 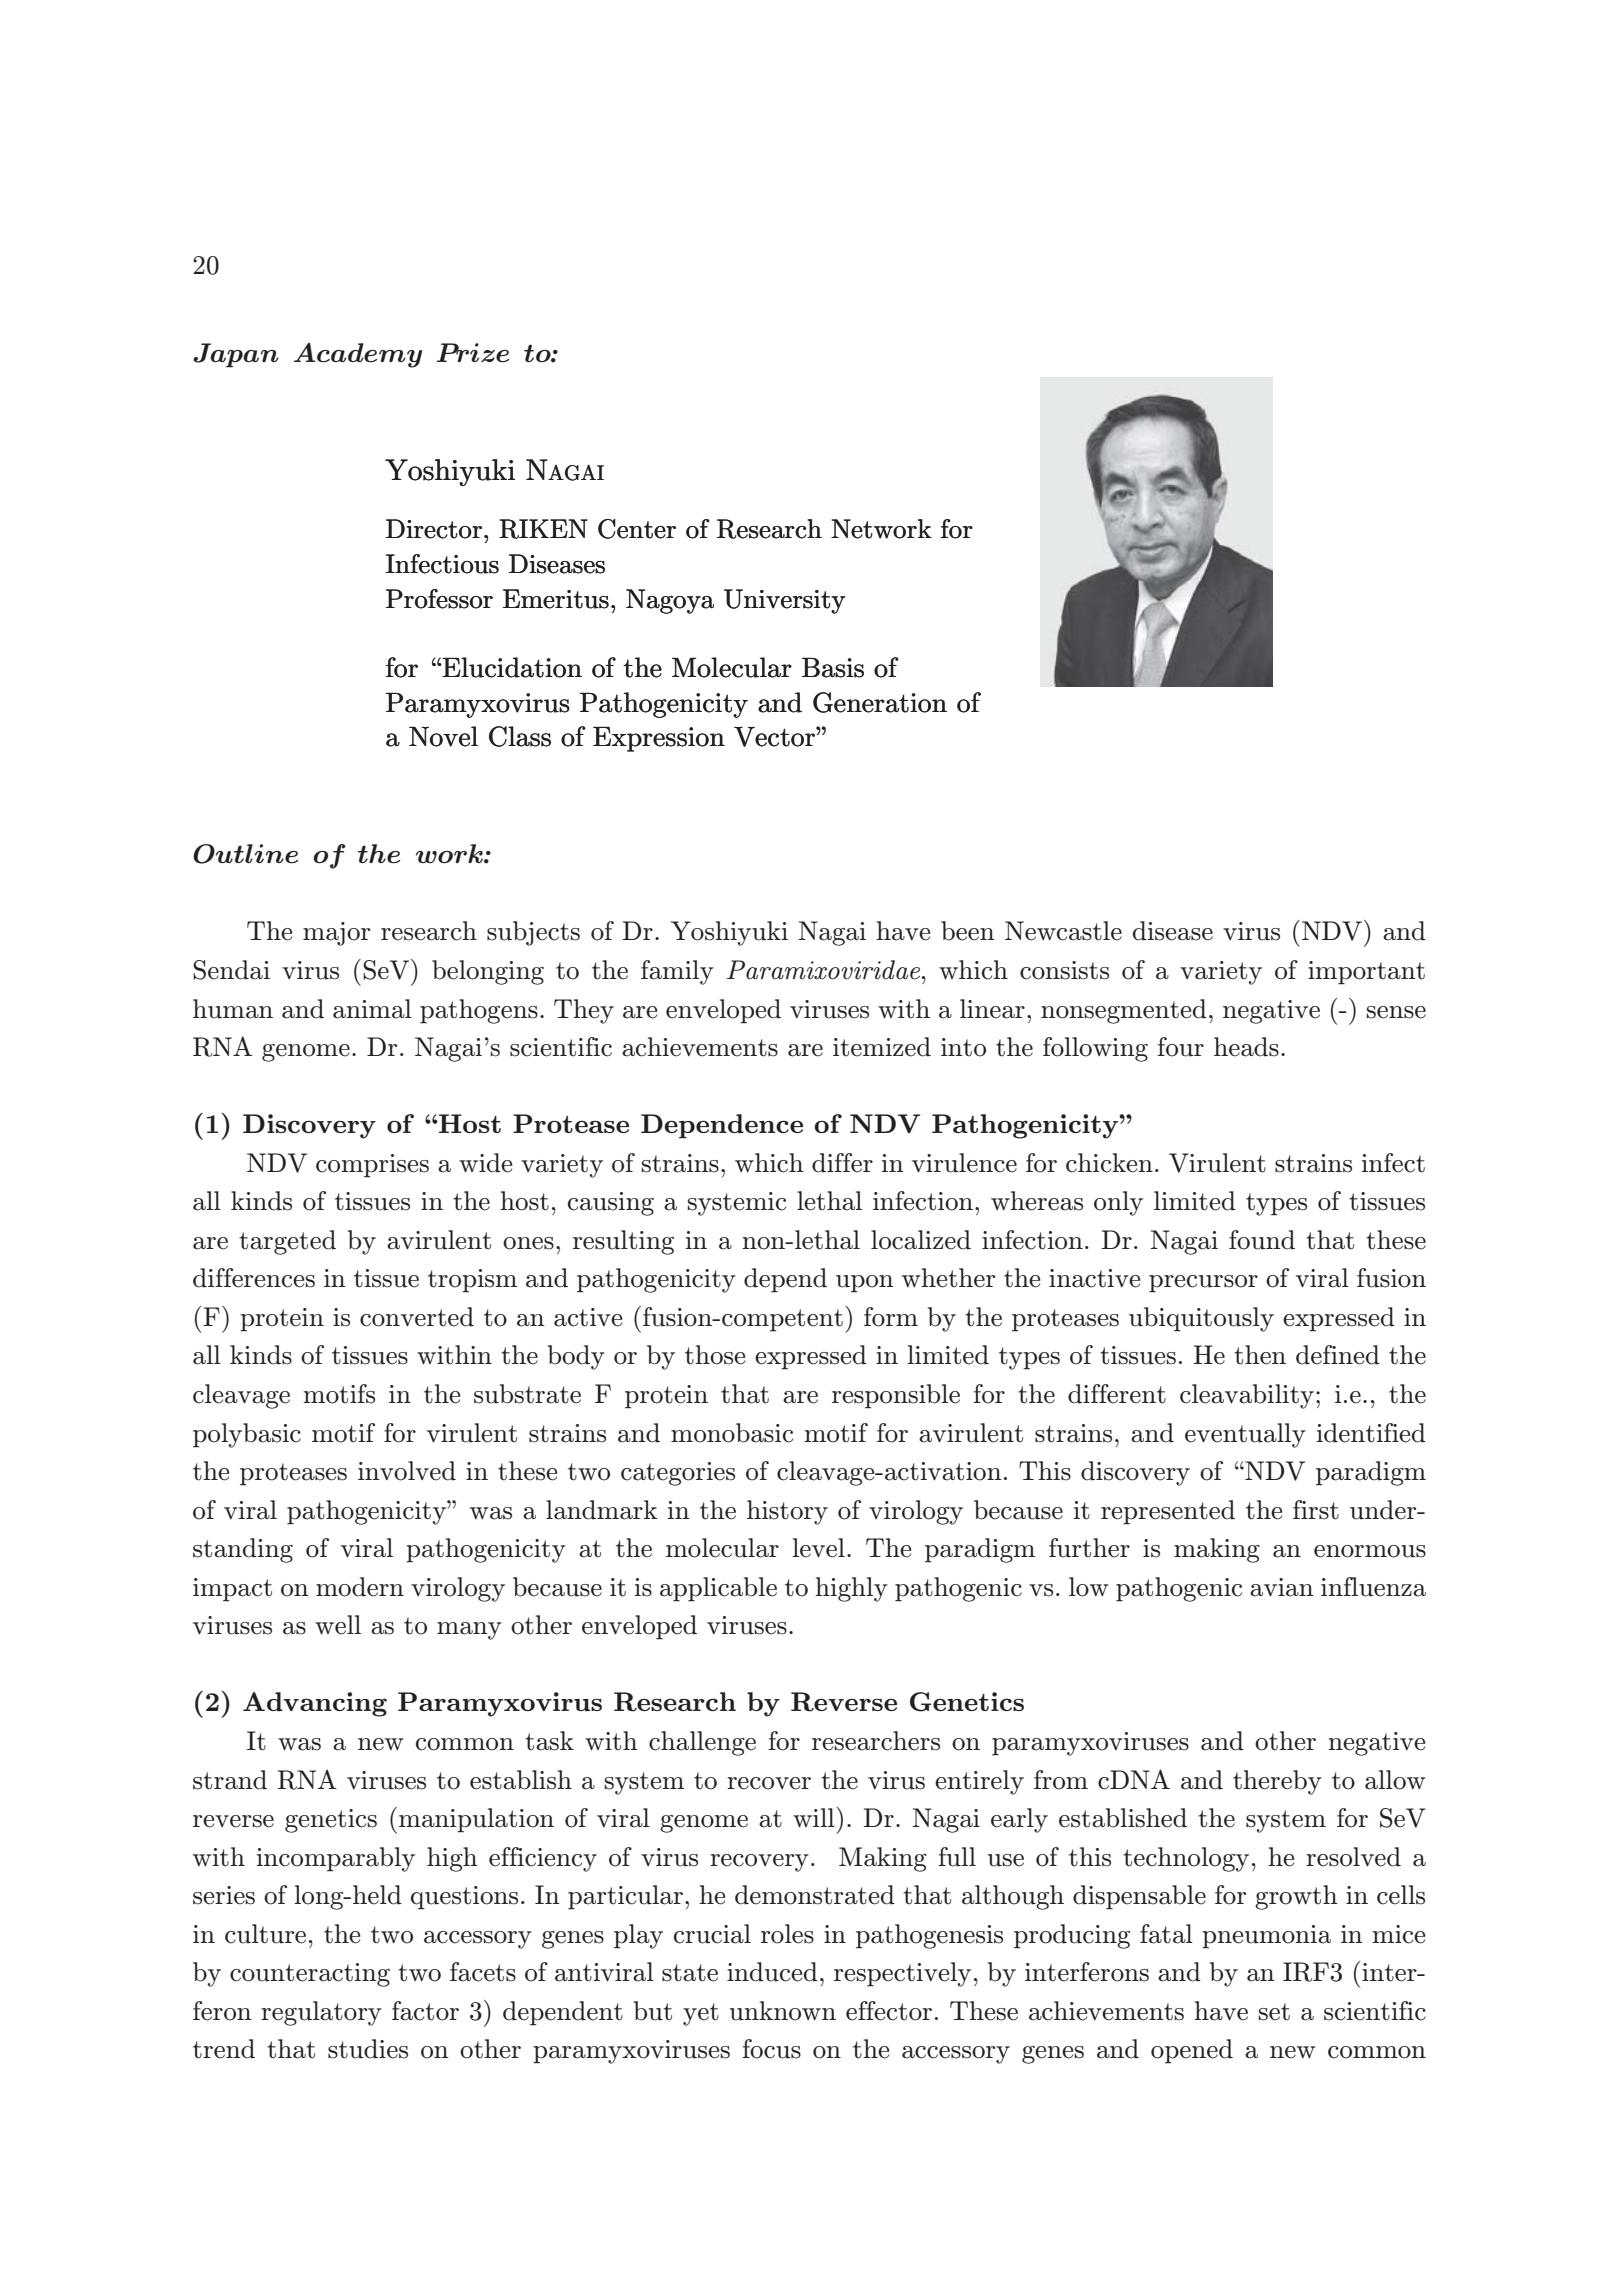 What do you see at coordinates (1282, 1587) in the screenshot?
I see `avian` at bounding box center [1282, 1587].
